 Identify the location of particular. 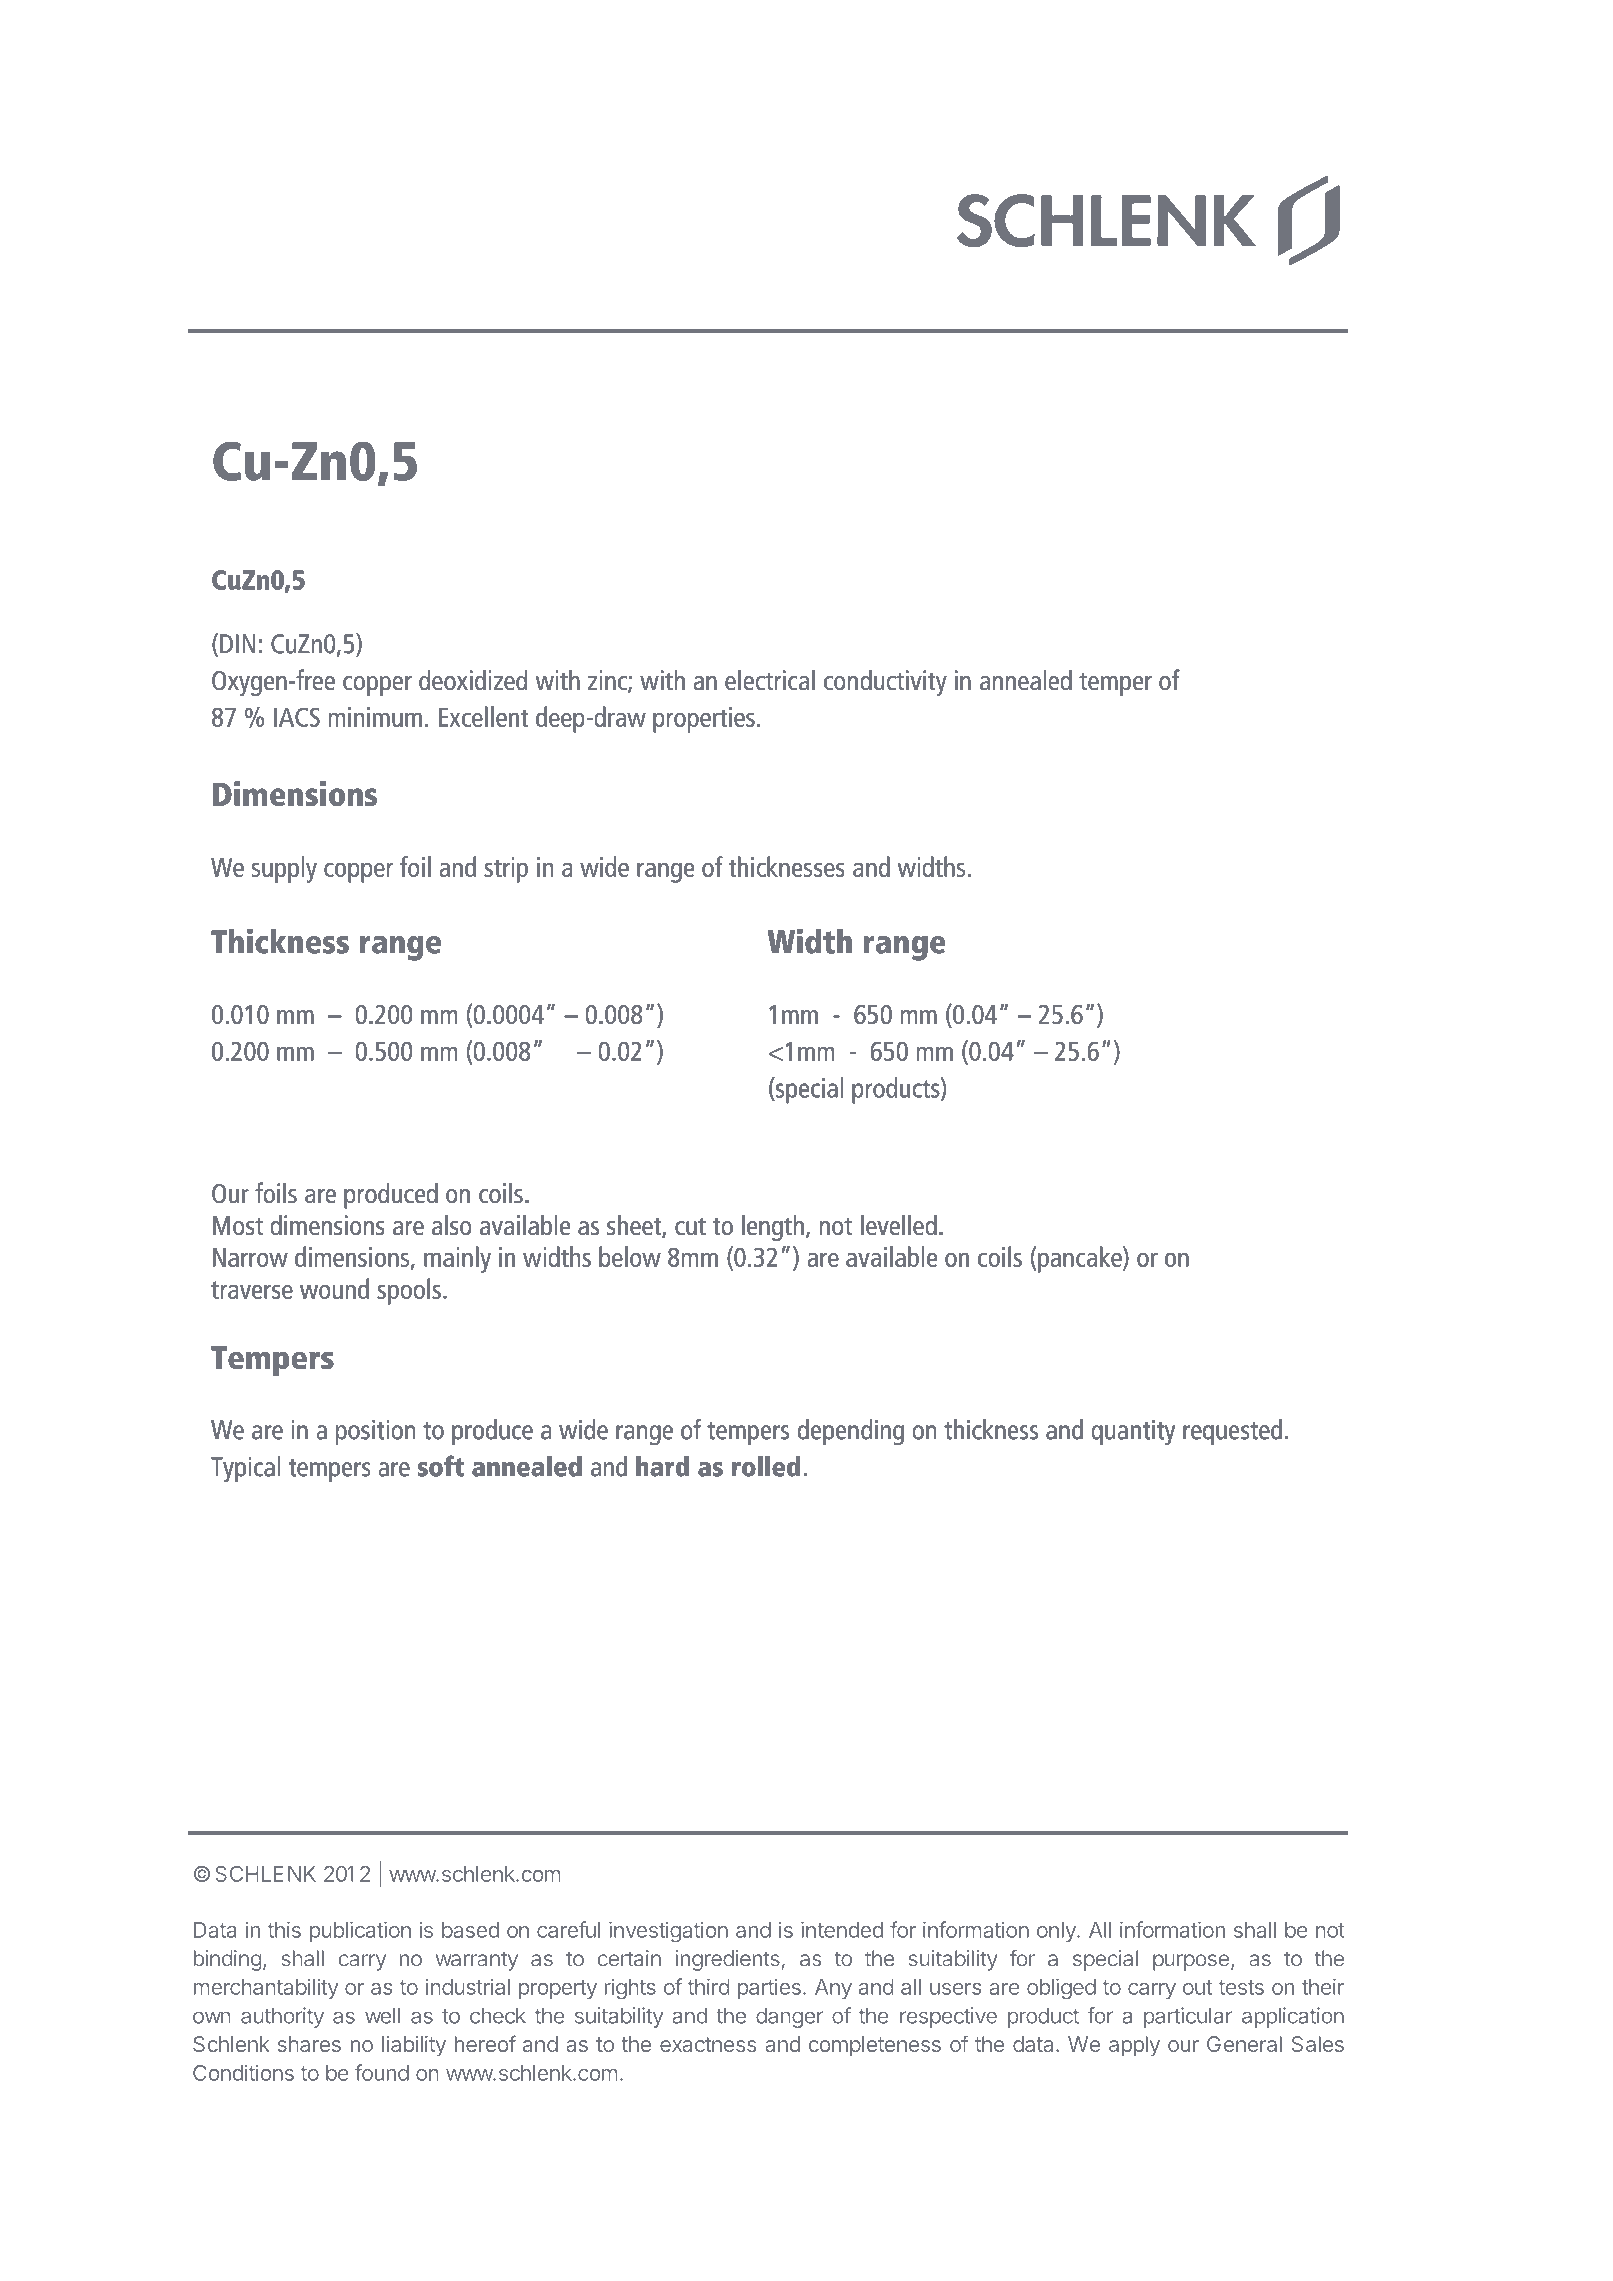
(1188, 2017).
